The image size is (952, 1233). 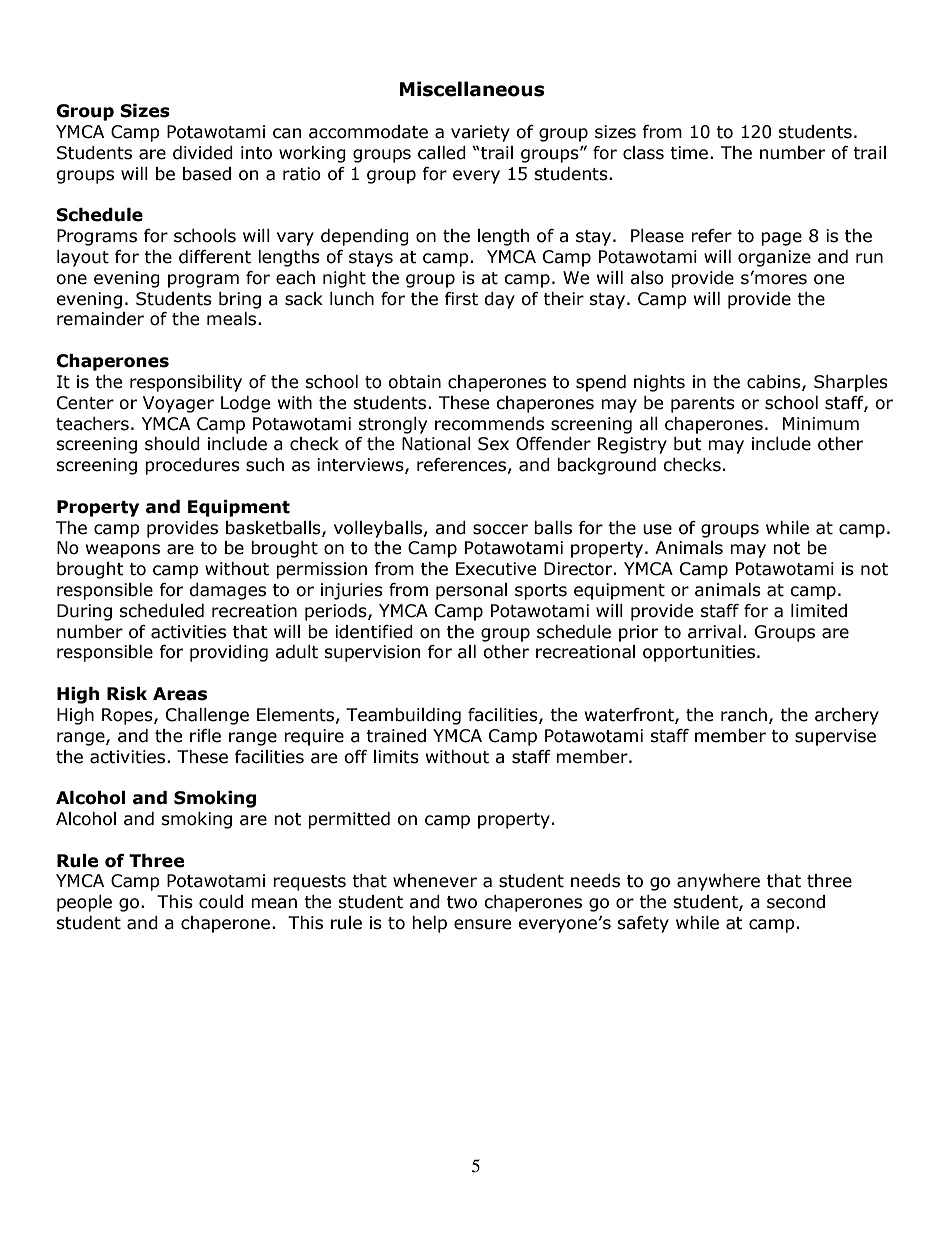 I want to click on providing, so click(x=229, y=653).
